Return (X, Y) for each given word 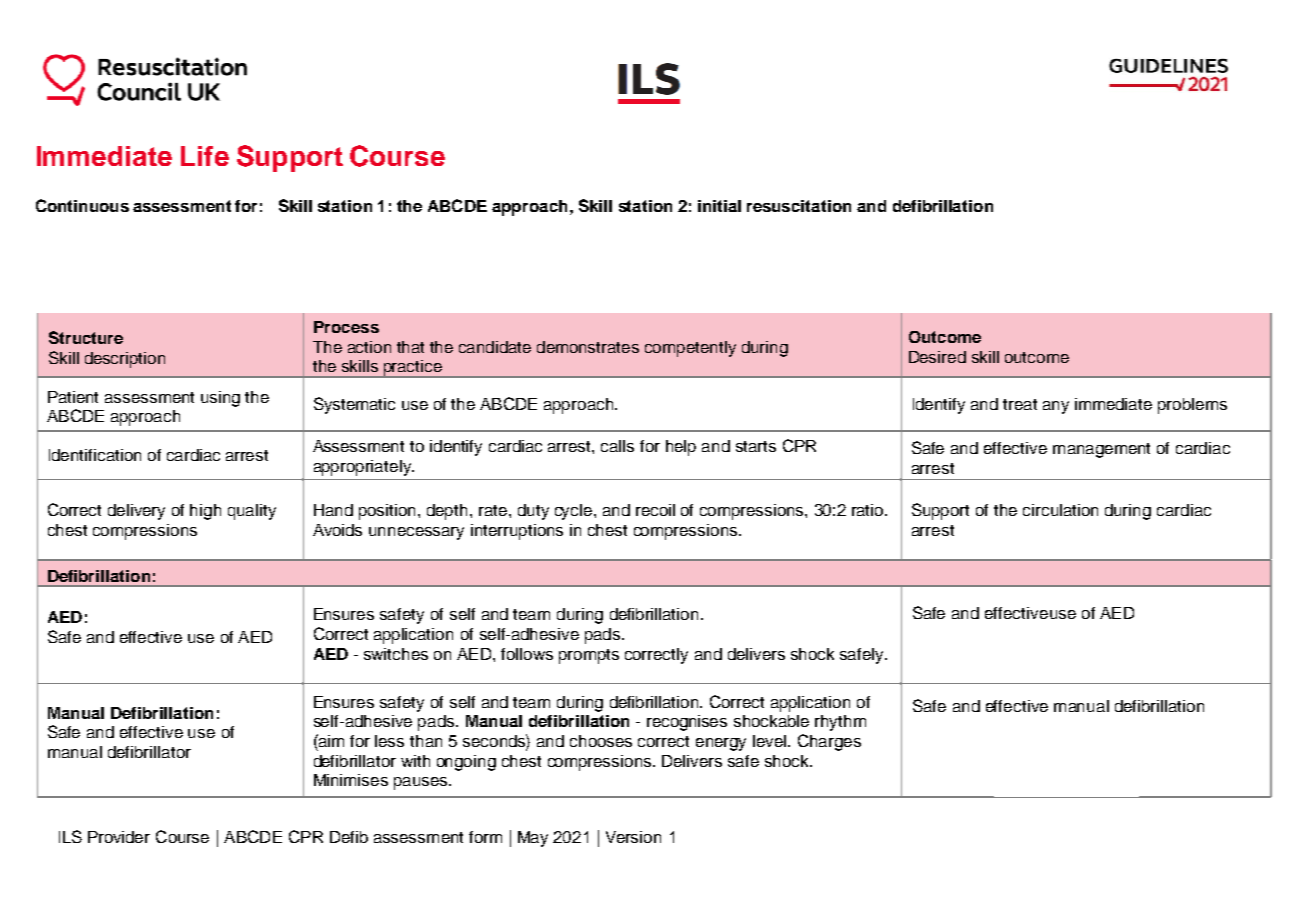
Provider (119, 837)
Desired (937, 357)
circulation (1060, 510)
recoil (655, 510)
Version (633, 837)
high (205, 512)
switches (396, 654)
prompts (589, 656)
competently (690, 349)
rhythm (840, 723)
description (125, 360)
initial (719, 206)
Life (205, 156)
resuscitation (799, 206)
